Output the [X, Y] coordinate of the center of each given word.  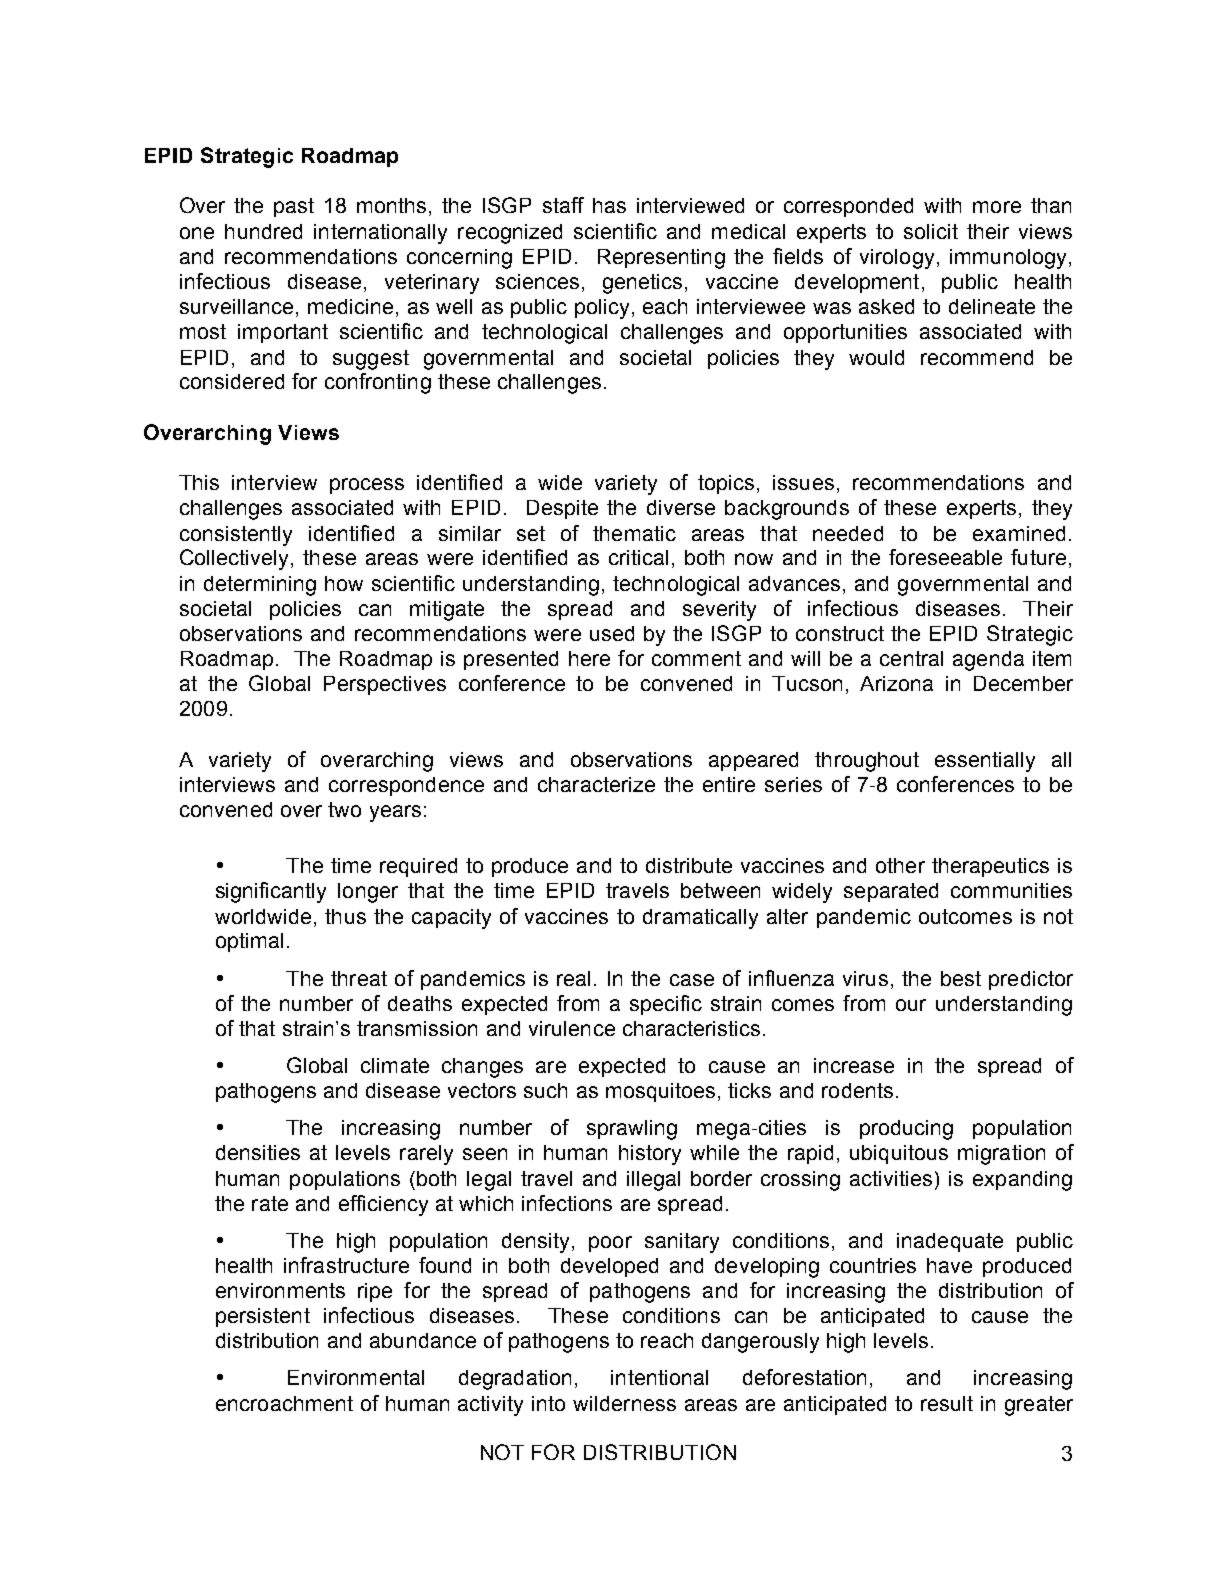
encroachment [284, 1403]
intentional [659, 1377]
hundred [263, 231]
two [344, 809]
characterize [596, 784]
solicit [931, 231]
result [947, 1403]
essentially [985, 762]
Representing [661, 259]
